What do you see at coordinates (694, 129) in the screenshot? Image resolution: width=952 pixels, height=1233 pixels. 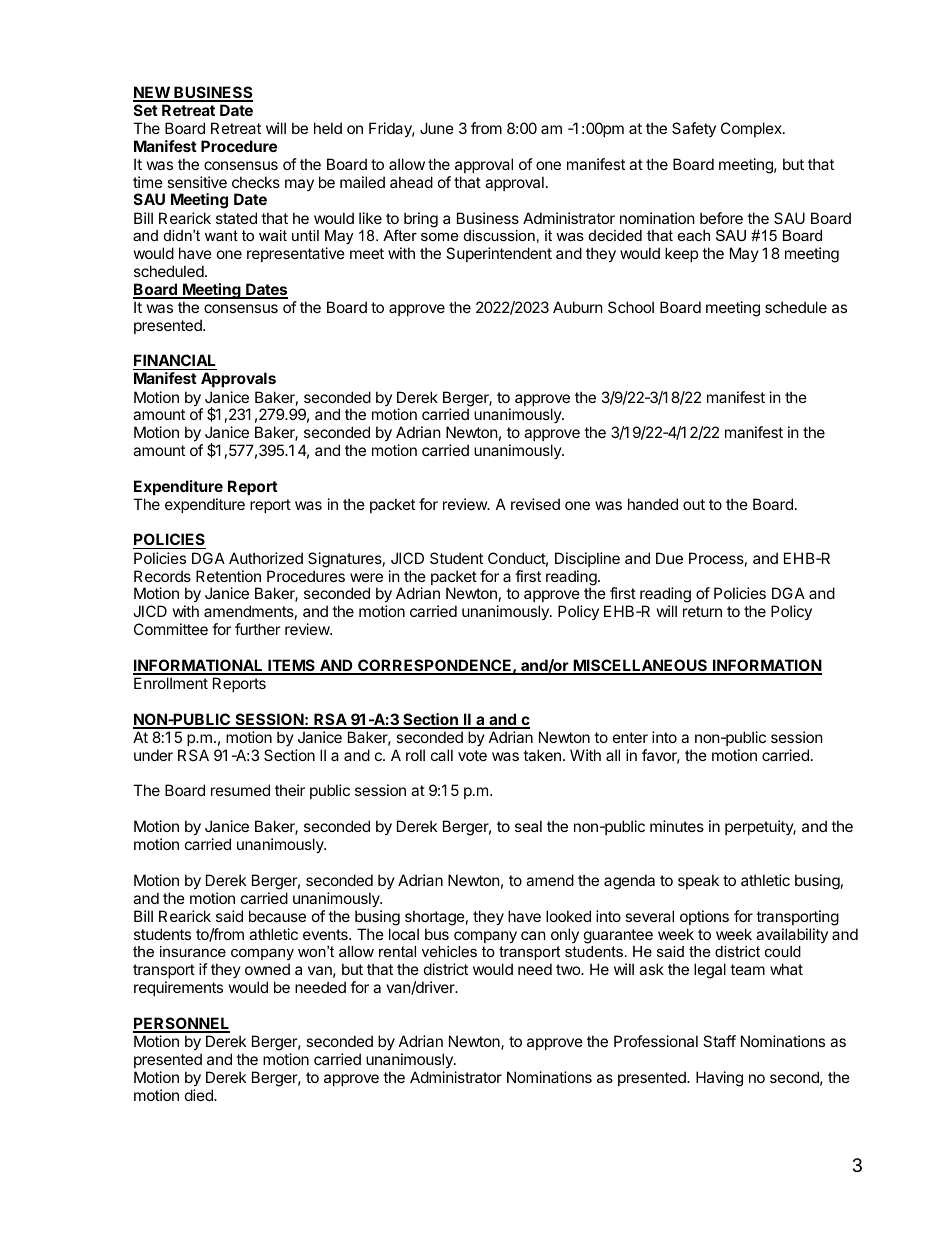 I see `Safety` at bounding box center [694, 129].
